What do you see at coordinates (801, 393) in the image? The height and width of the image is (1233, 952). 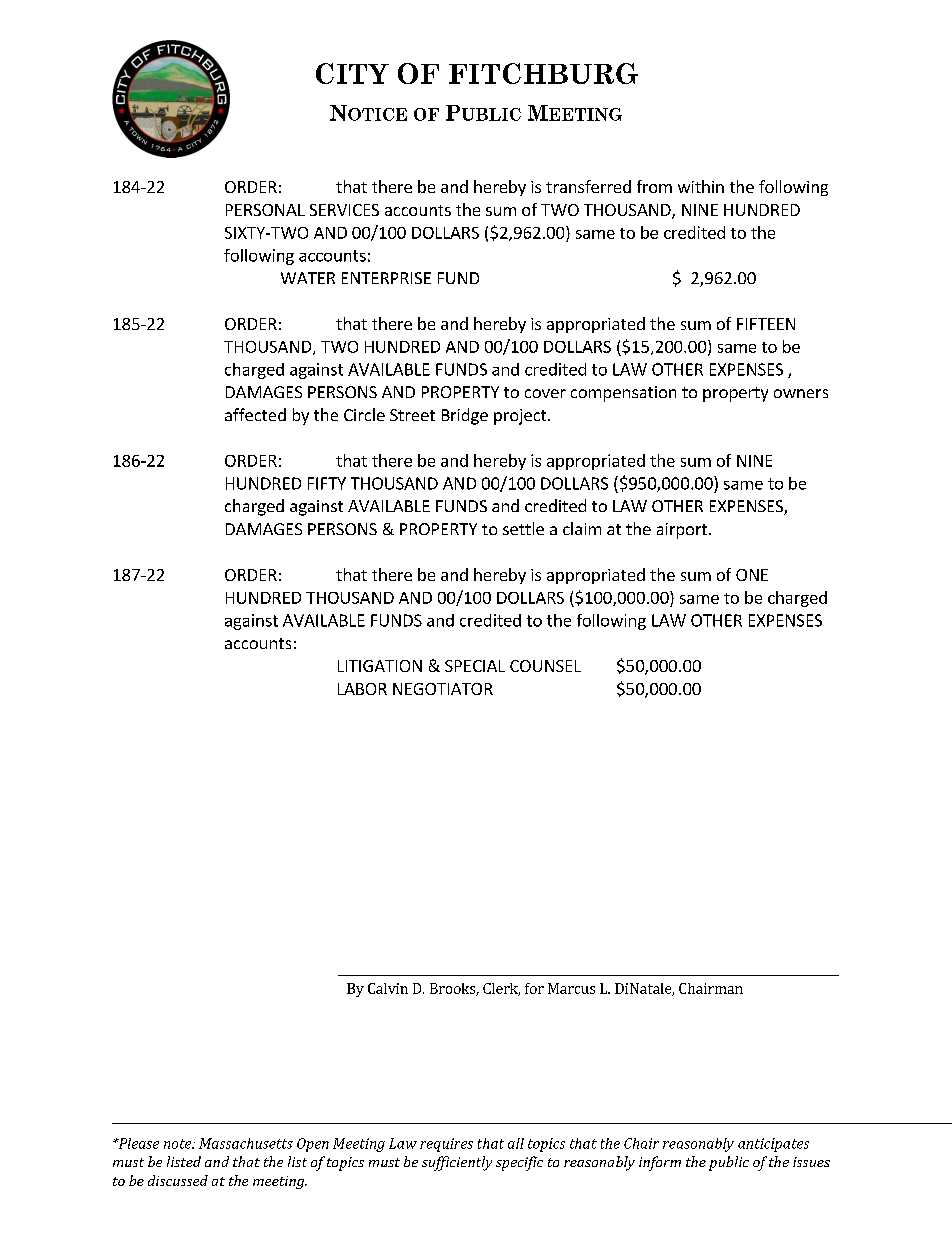 I see `owners` at bounding box center [801, 393].
